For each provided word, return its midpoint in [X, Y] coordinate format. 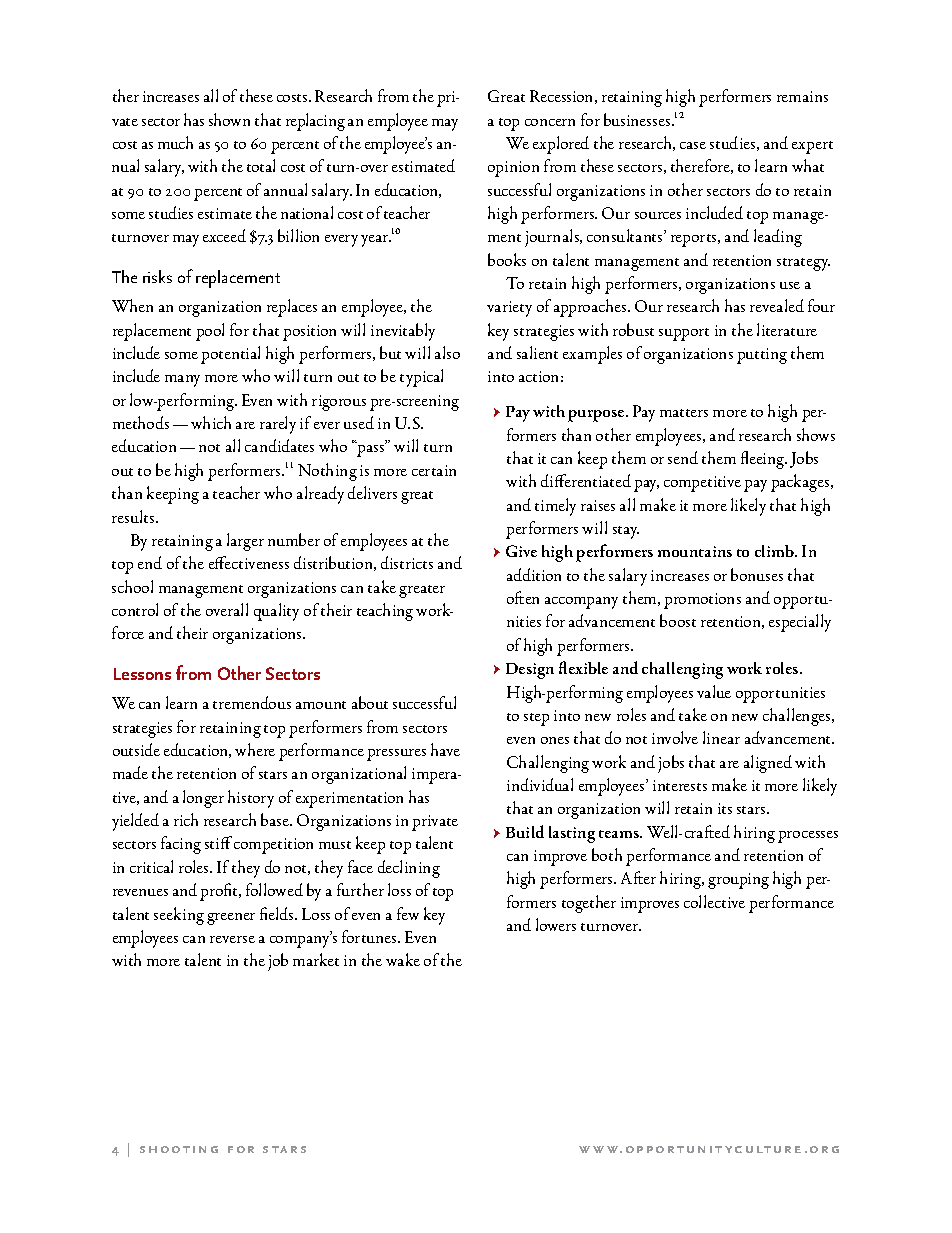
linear [721, 737]
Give [521, 551]
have [445, 749]
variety [509, 309]
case [693, 145]
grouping [738, 881]
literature [787, 329]
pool [210, 332]
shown [229, 119]
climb [775, 551]
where [255, 749]
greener [231, 919]
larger [245, 542]
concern [550, 122]
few [408, 913]
